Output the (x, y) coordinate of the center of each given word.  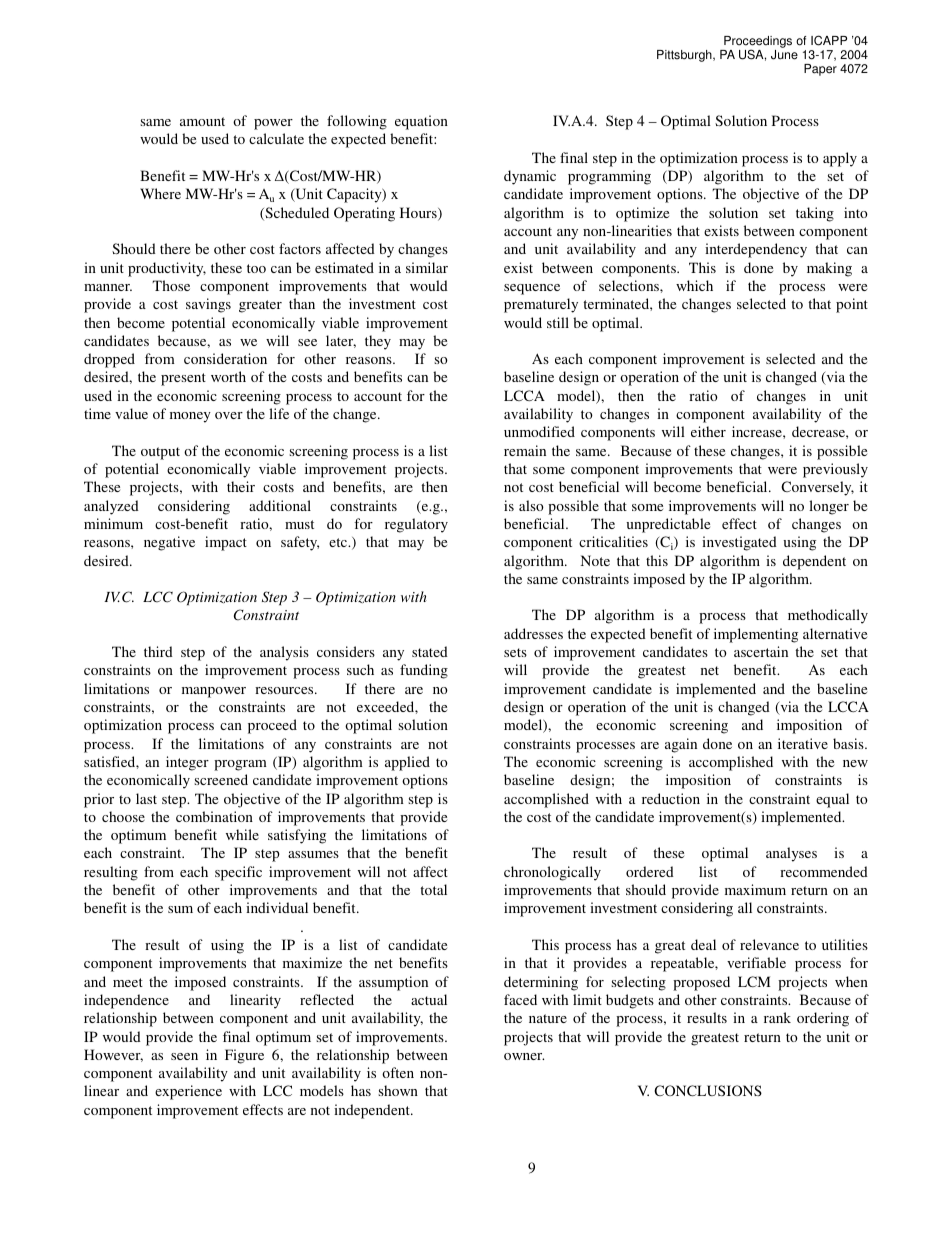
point (852, 305)
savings (208, 305)
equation (421, 122)
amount (202, 121)
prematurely (541, 305)
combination (214, 816)
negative (169, 543)
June (784, 55)
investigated (739, 543)
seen (184, 1056)
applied (407, 763)
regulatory (416, 525)
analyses (791, 854)
